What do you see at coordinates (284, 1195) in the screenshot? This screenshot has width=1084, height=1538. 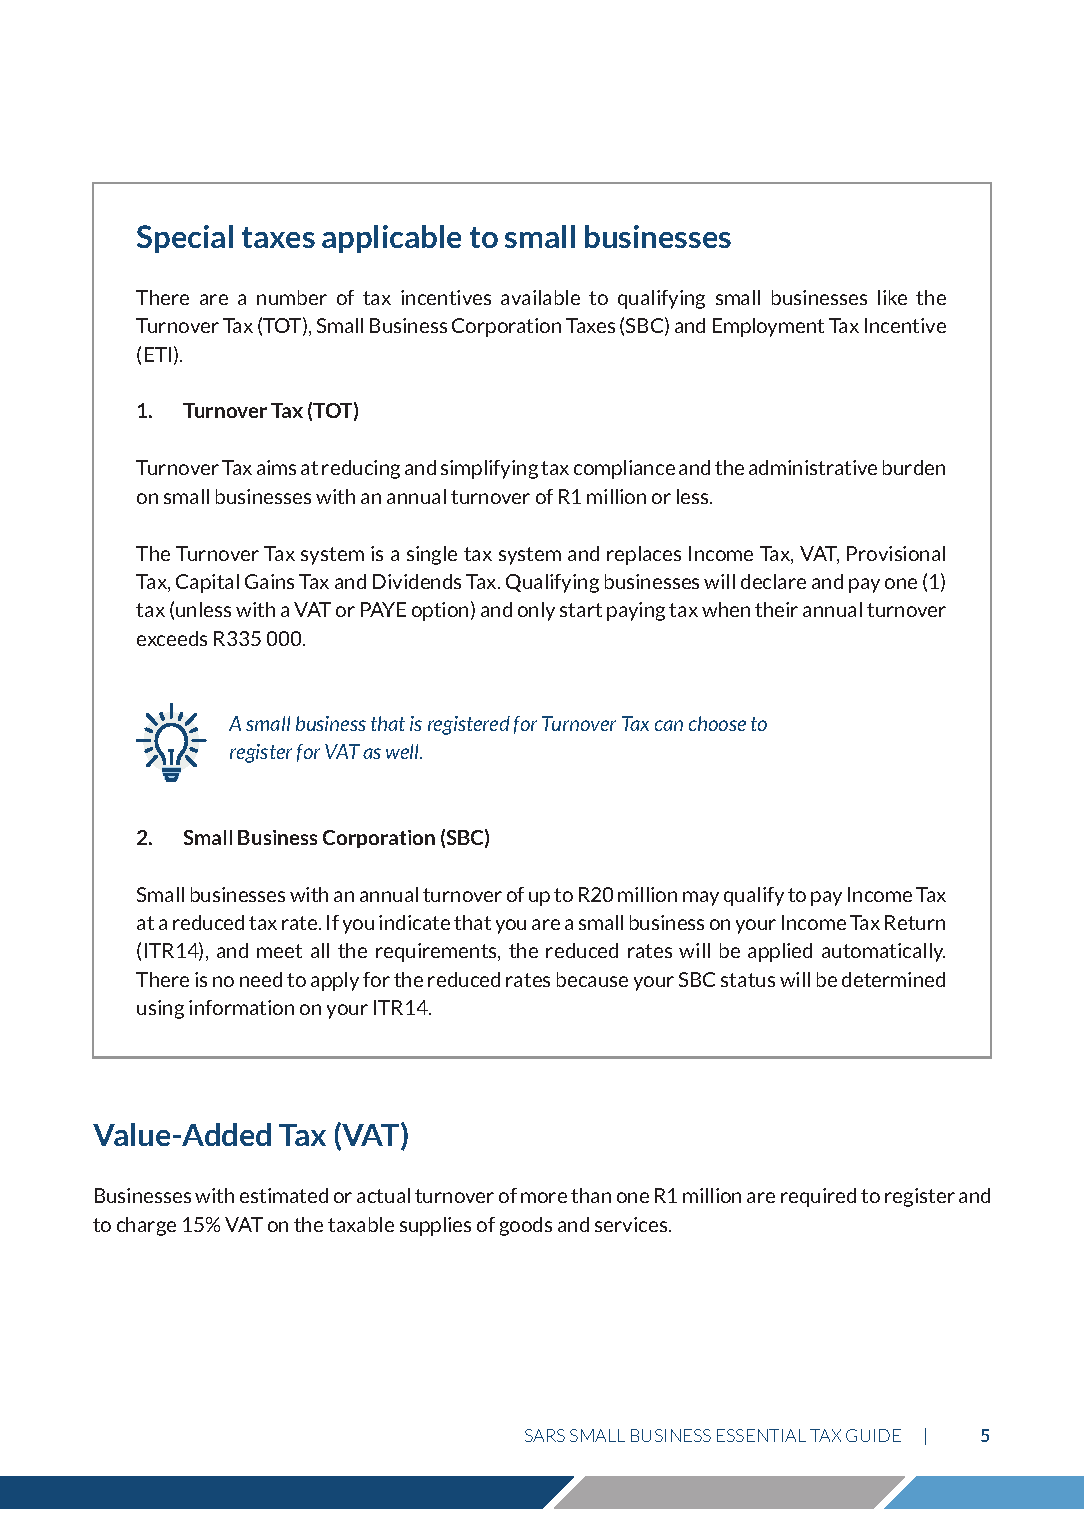 I see `estimated` at bounding box center [284, 1195].
